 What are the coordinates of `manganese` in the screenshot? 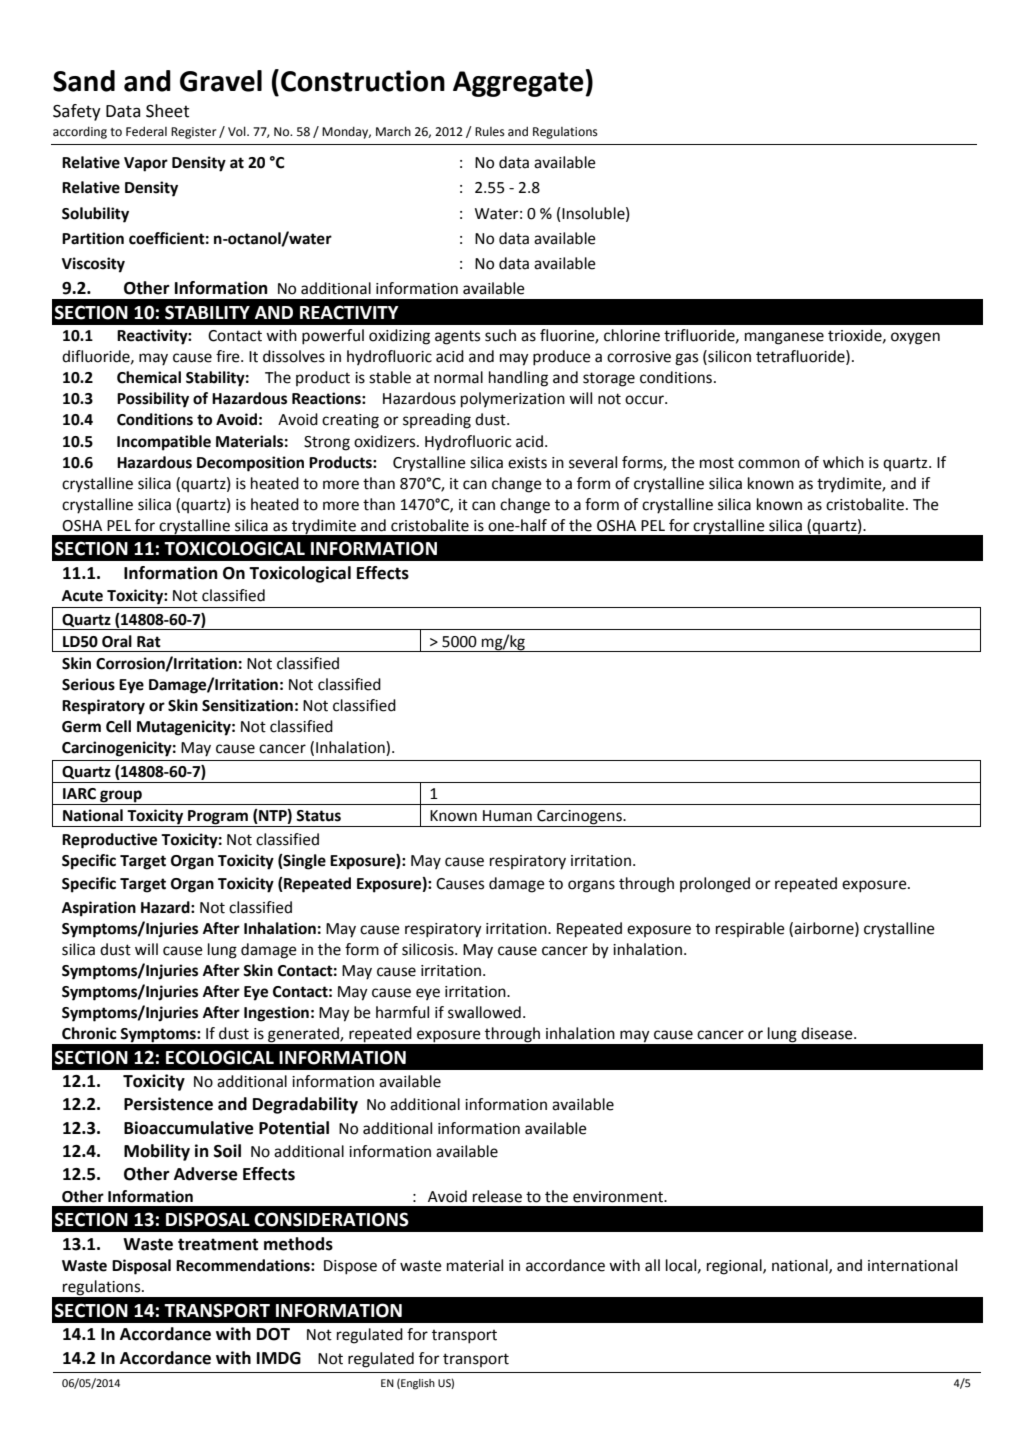 It's located at (784, 338).
